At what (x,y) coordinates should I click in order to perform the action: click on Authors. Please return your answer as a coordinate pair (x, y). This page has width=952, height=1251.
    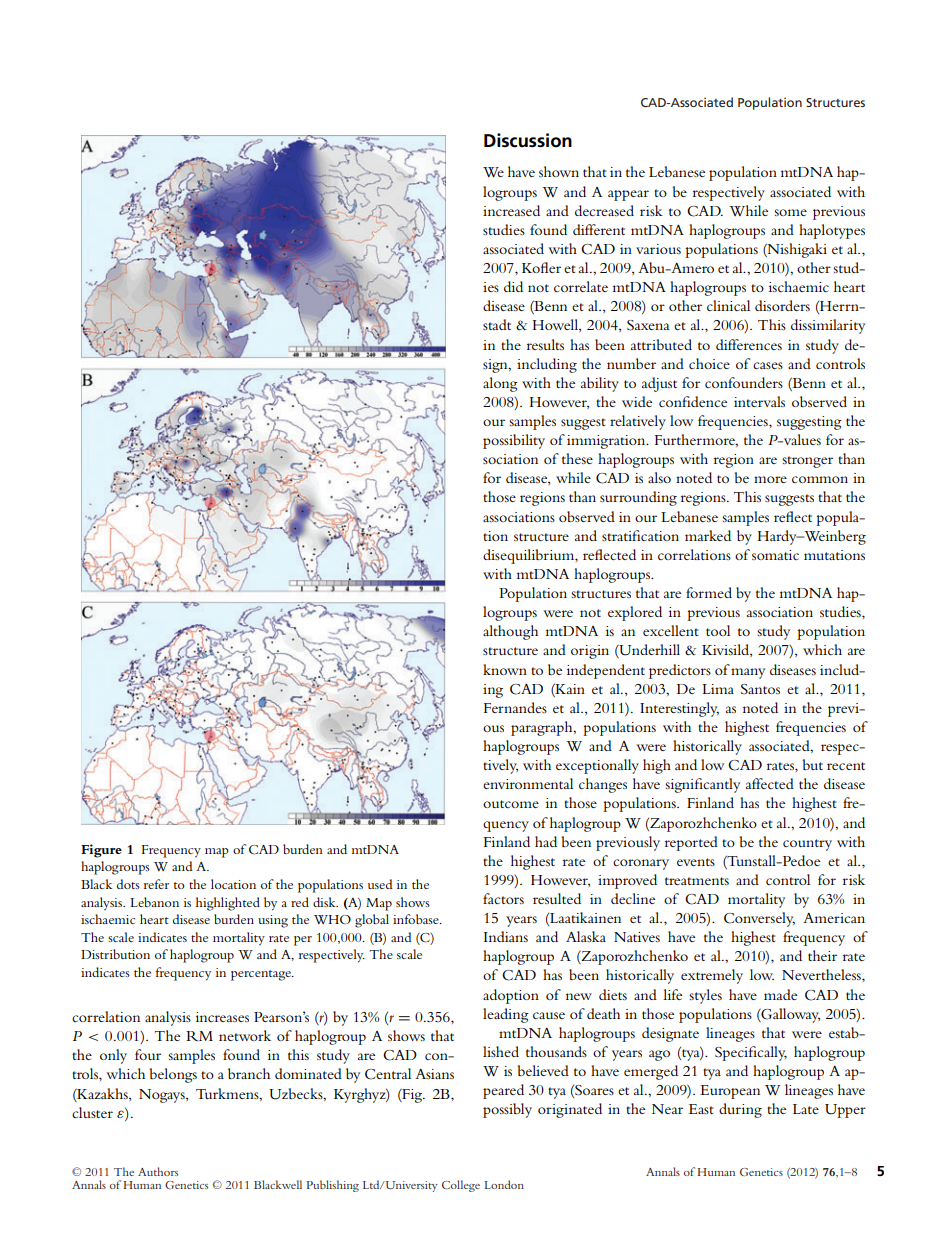
    Looking at the image, I should click on (158, 1171).
